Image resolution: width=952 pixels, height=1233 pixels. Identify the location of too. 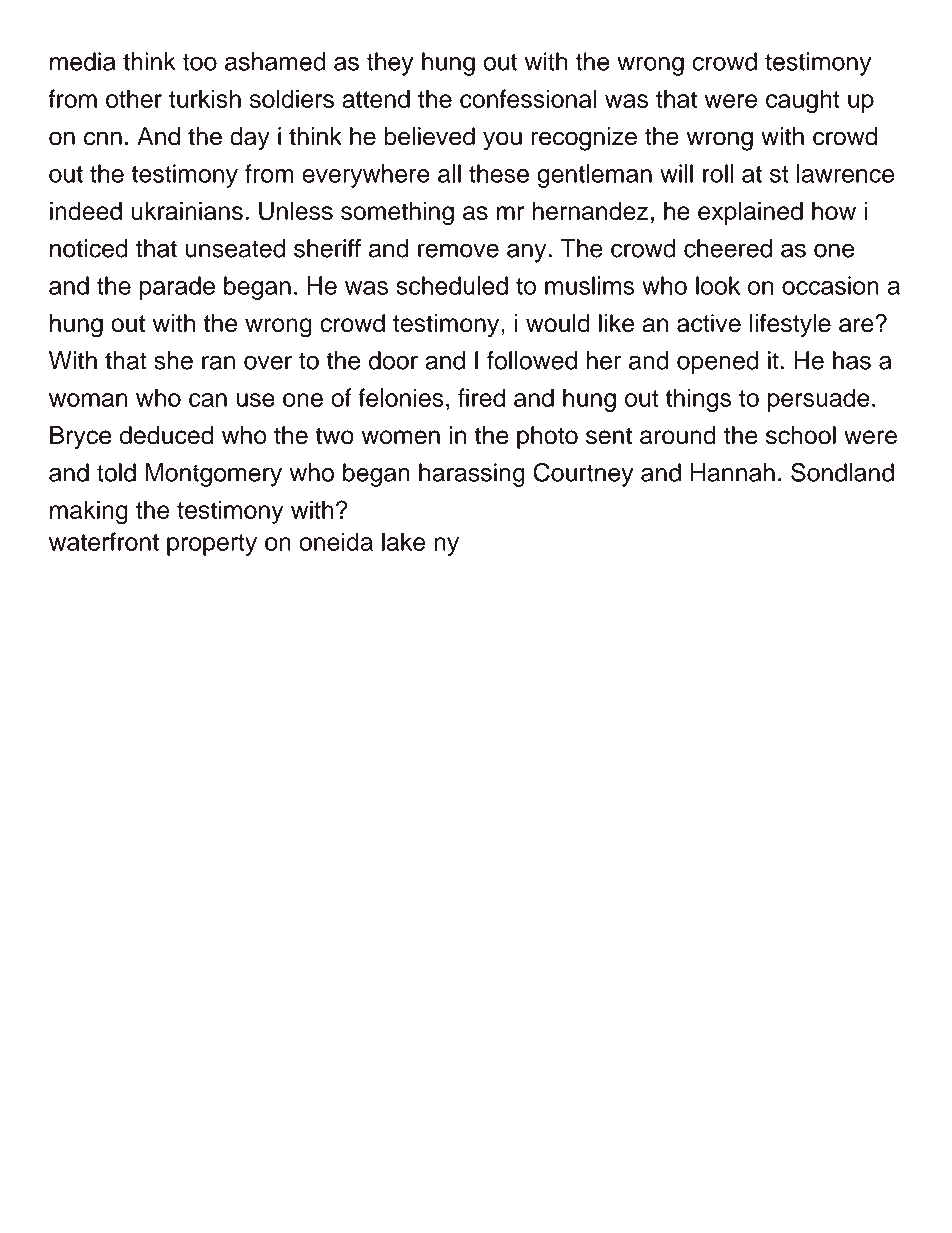
(200, 62).
